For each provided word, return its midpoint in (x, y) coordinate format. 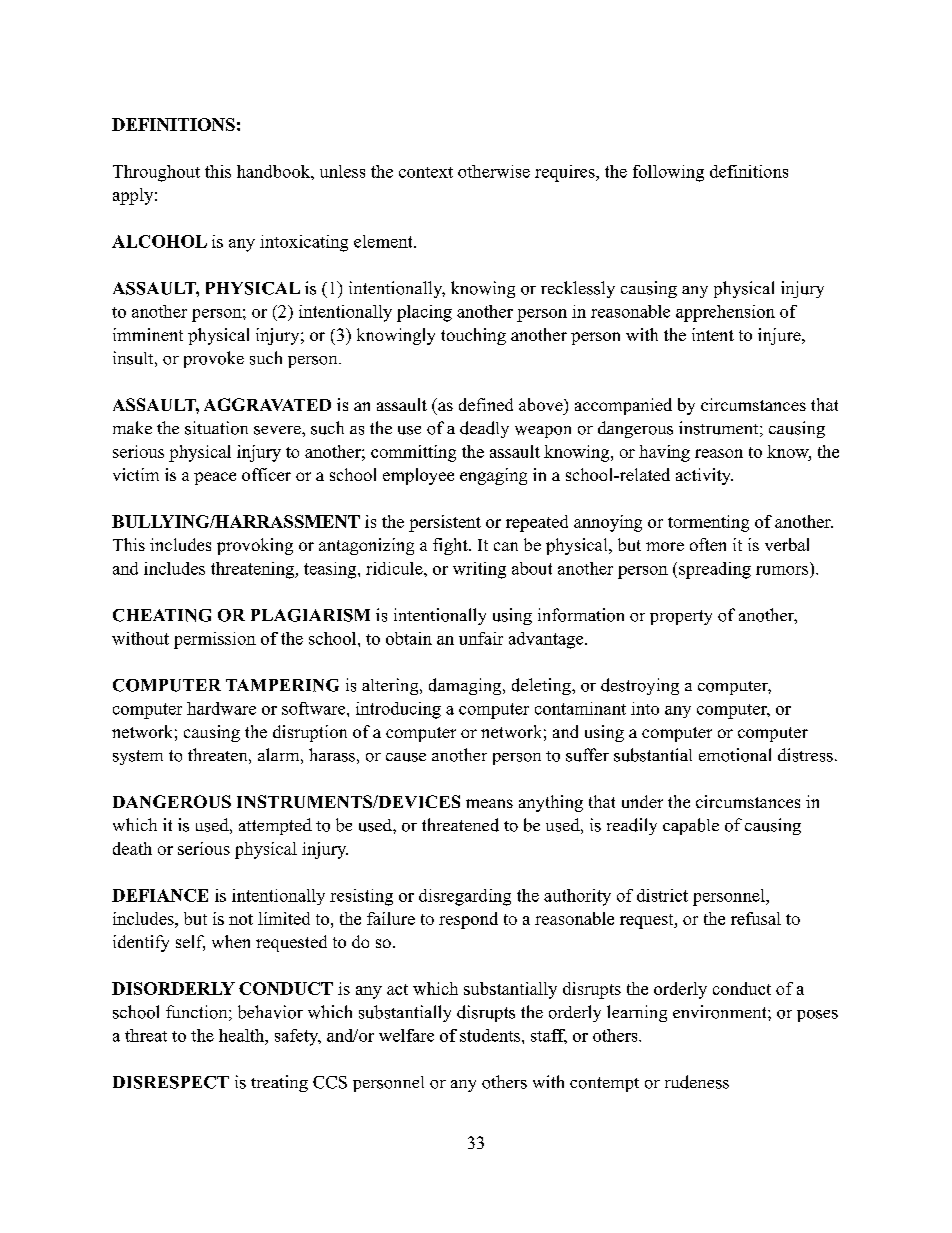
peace (215, 478)
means (489, 803)
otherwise (494, 171)
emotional (735, 755)
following (668, 173)
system (138, 757)
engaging (493, 476)
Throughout (156, 173)
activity (704, 476)
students (491, 1035)
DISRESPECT (171, 1082)
